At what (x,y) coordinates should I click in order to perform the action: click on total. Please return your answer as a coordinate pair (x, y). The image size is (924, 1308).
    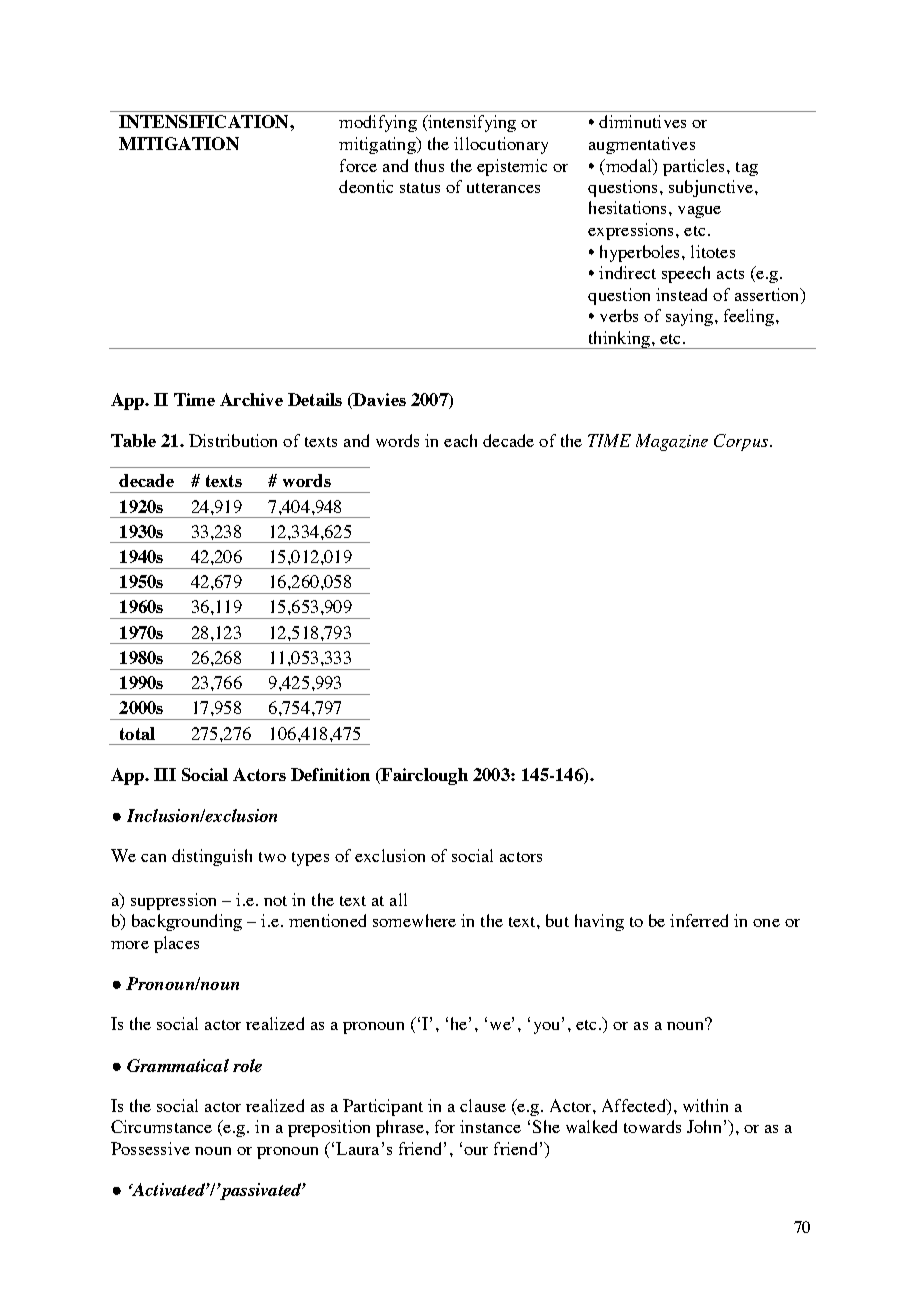
    Looking at the image, I should click on (137, 733).
